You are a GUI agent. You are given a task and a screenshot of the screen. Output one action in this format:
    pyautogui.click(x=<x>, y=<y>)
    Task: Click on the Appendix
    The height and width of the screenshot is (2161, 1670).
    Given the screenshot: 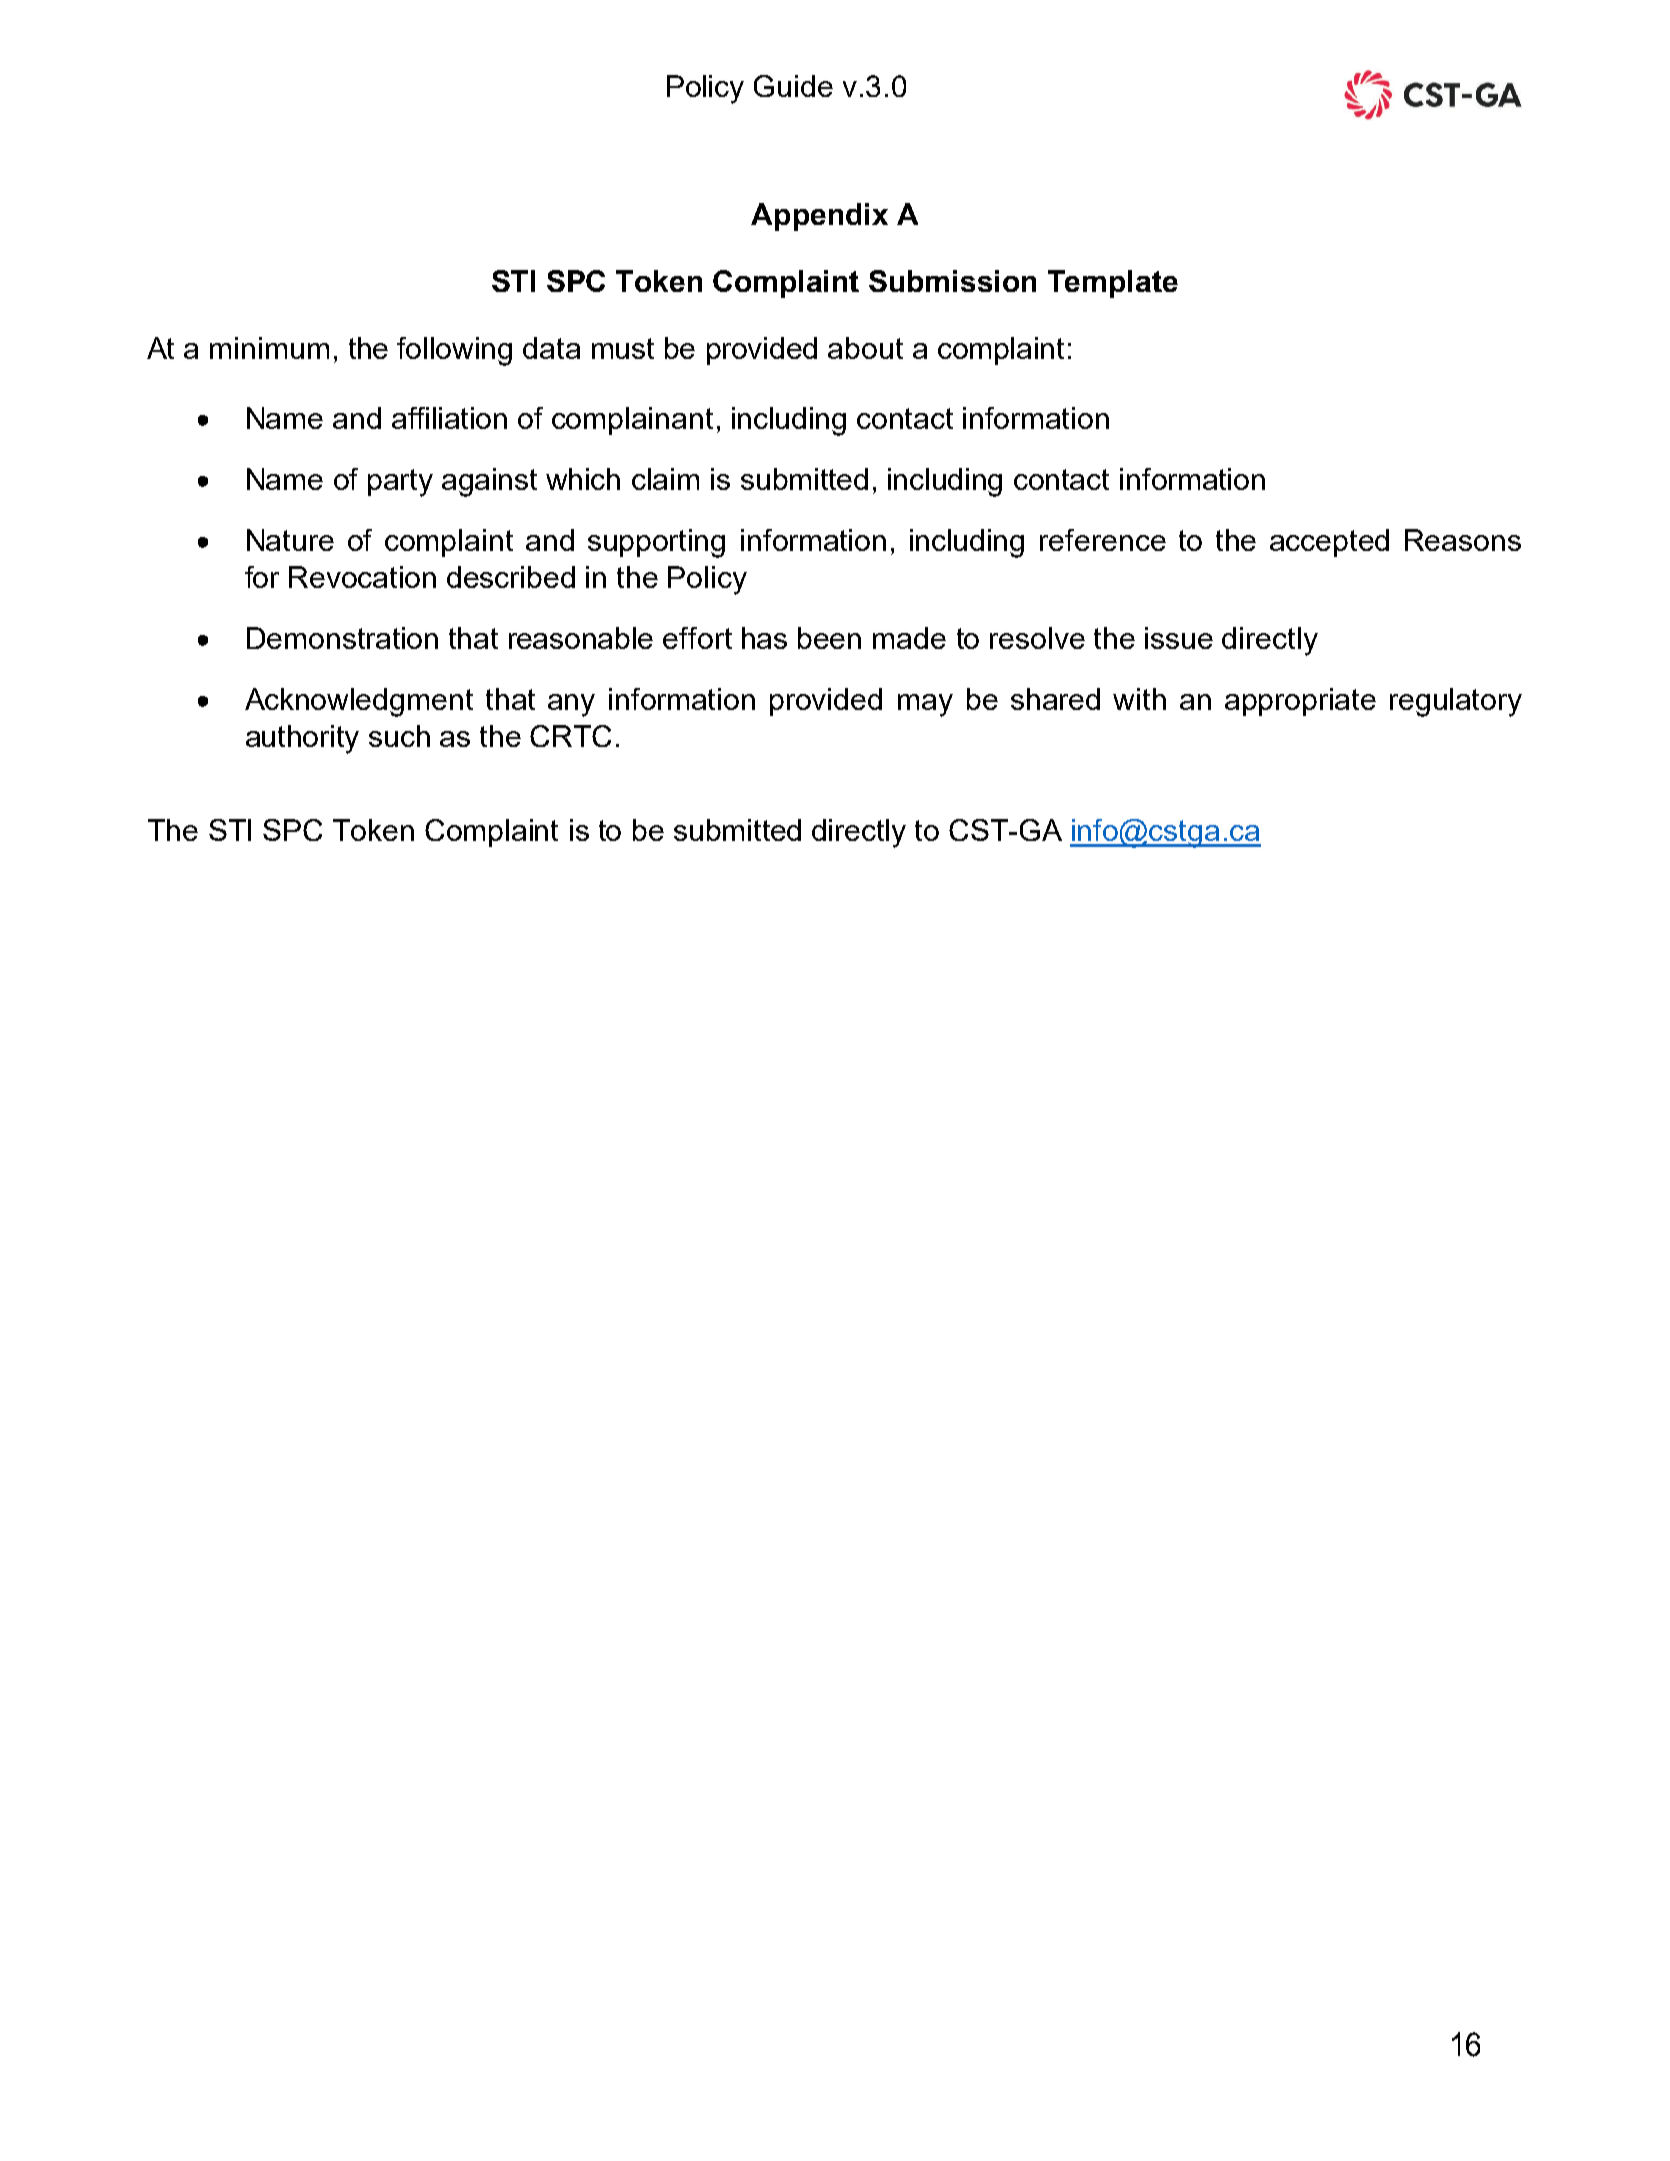 What is the action you would take?
    pyautogui.click(x=819, y=217)
